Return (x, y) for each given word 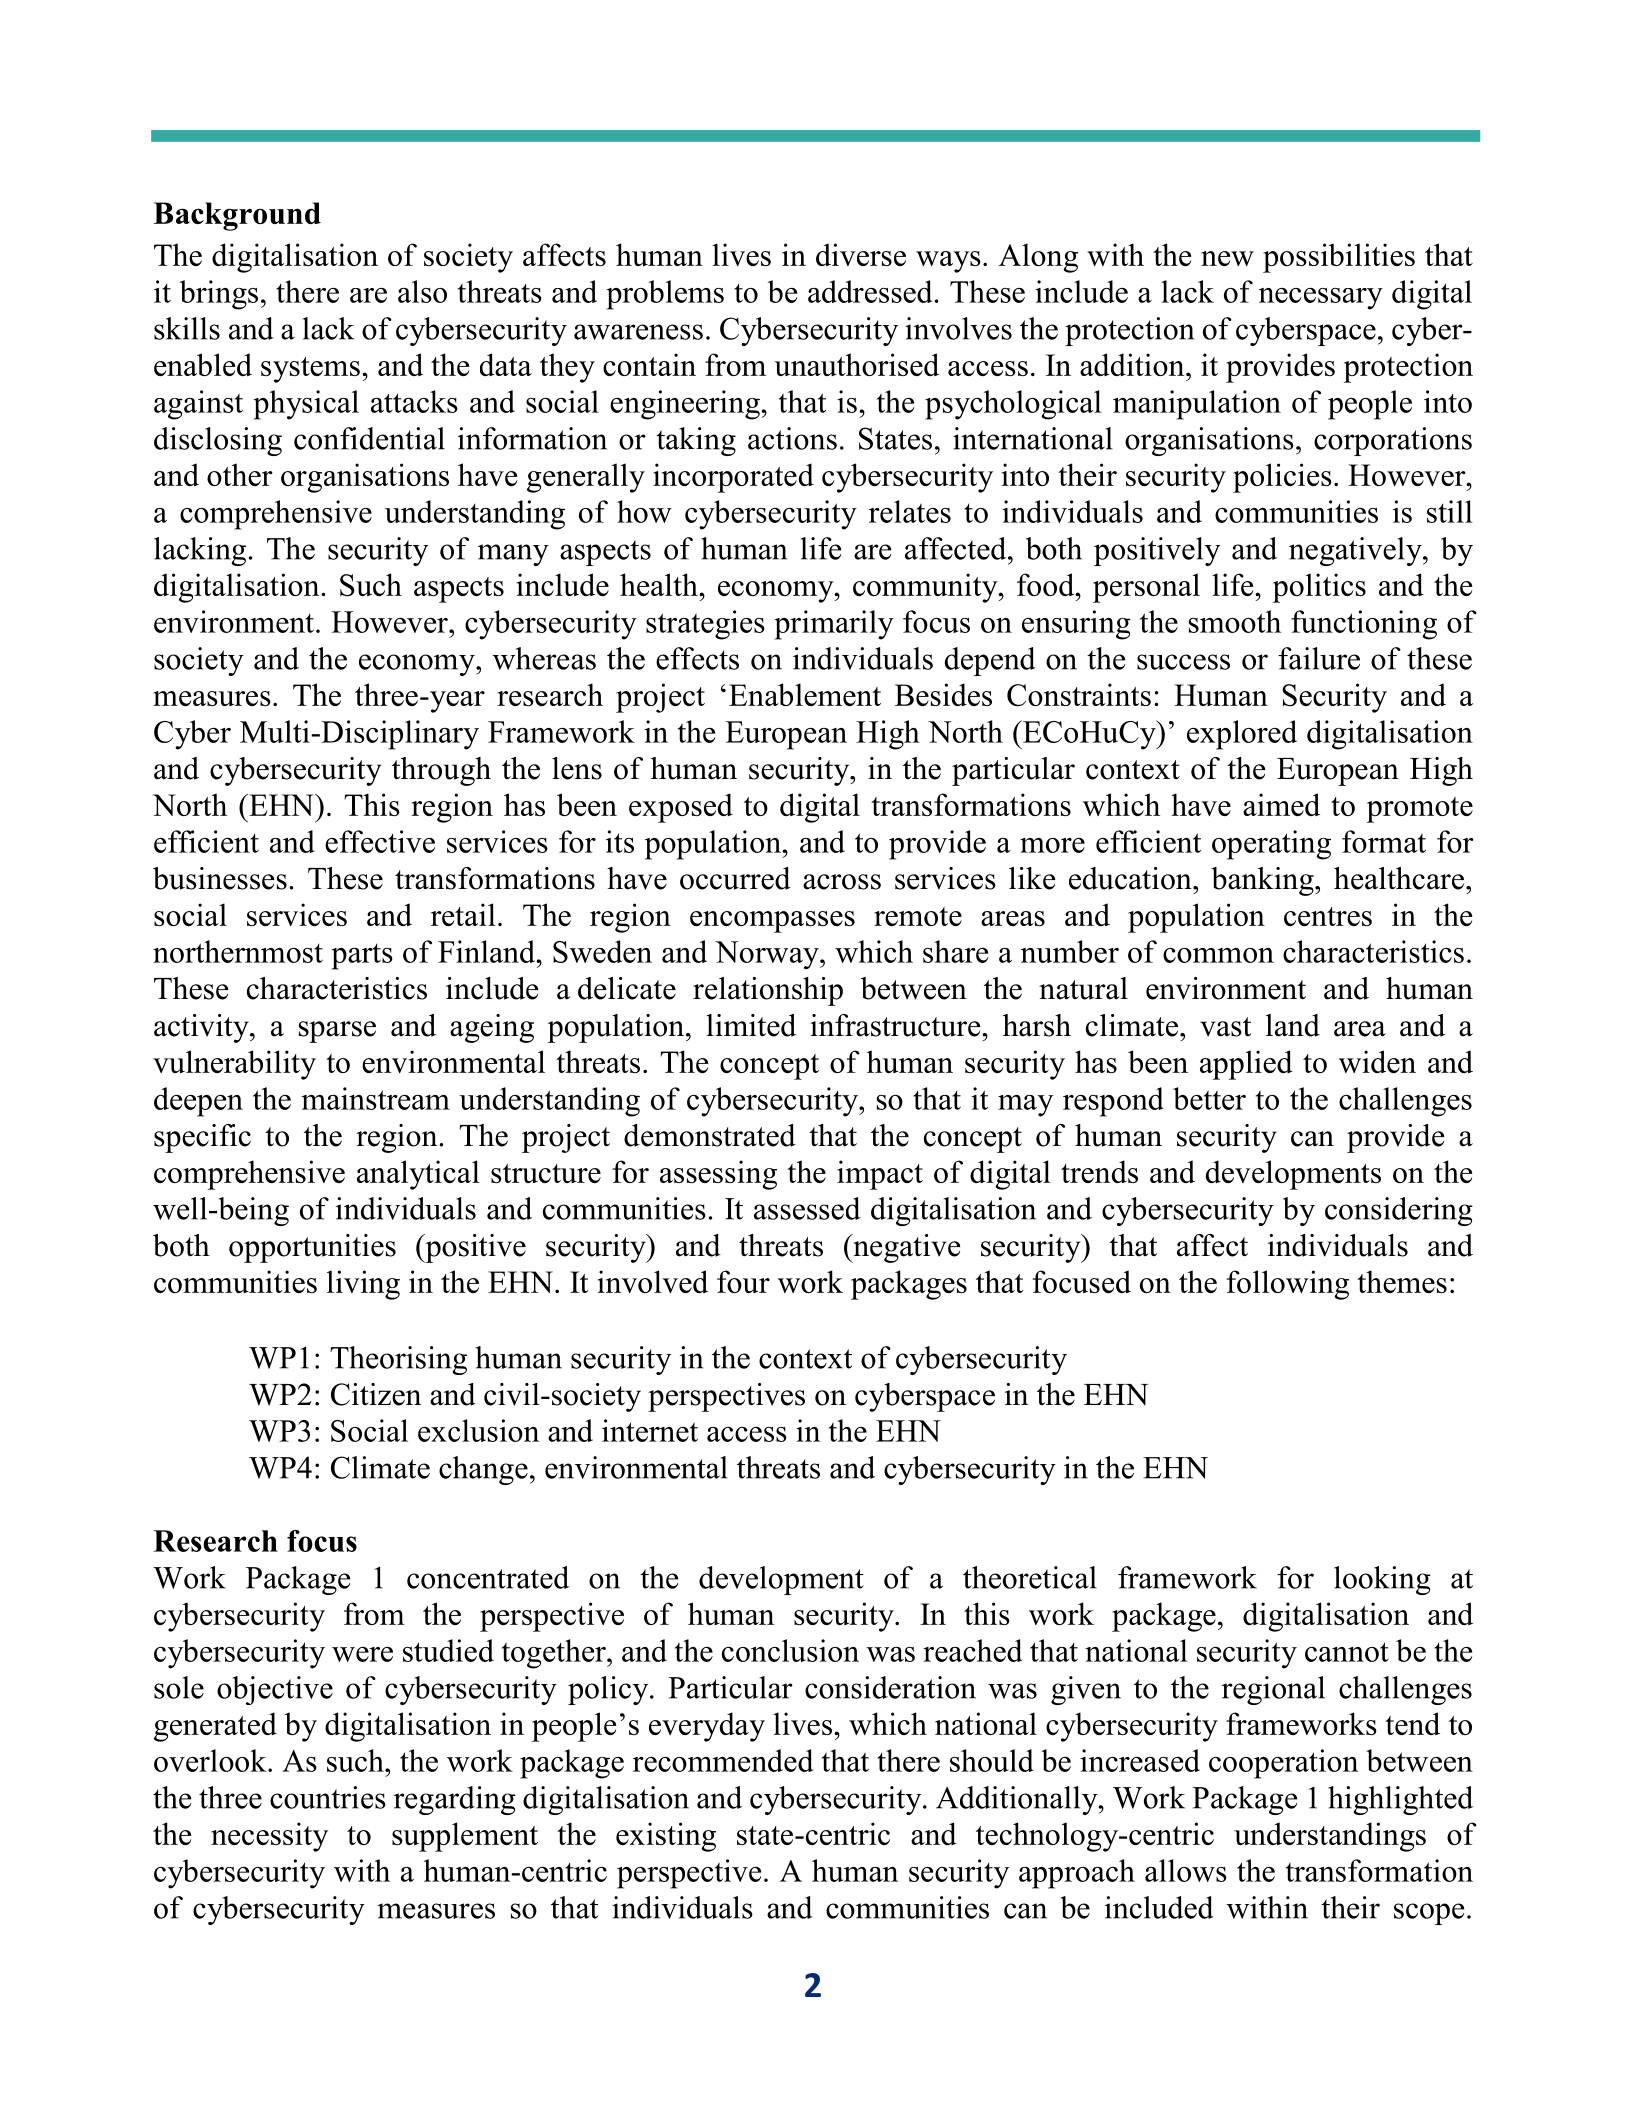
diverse (861, 254)
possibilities (1339, 258)
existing (666, 1837)
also (422, 291)
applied (1246, 1065)
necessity (269, 1837)
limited (751, 1025)
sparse (337, 1032)
